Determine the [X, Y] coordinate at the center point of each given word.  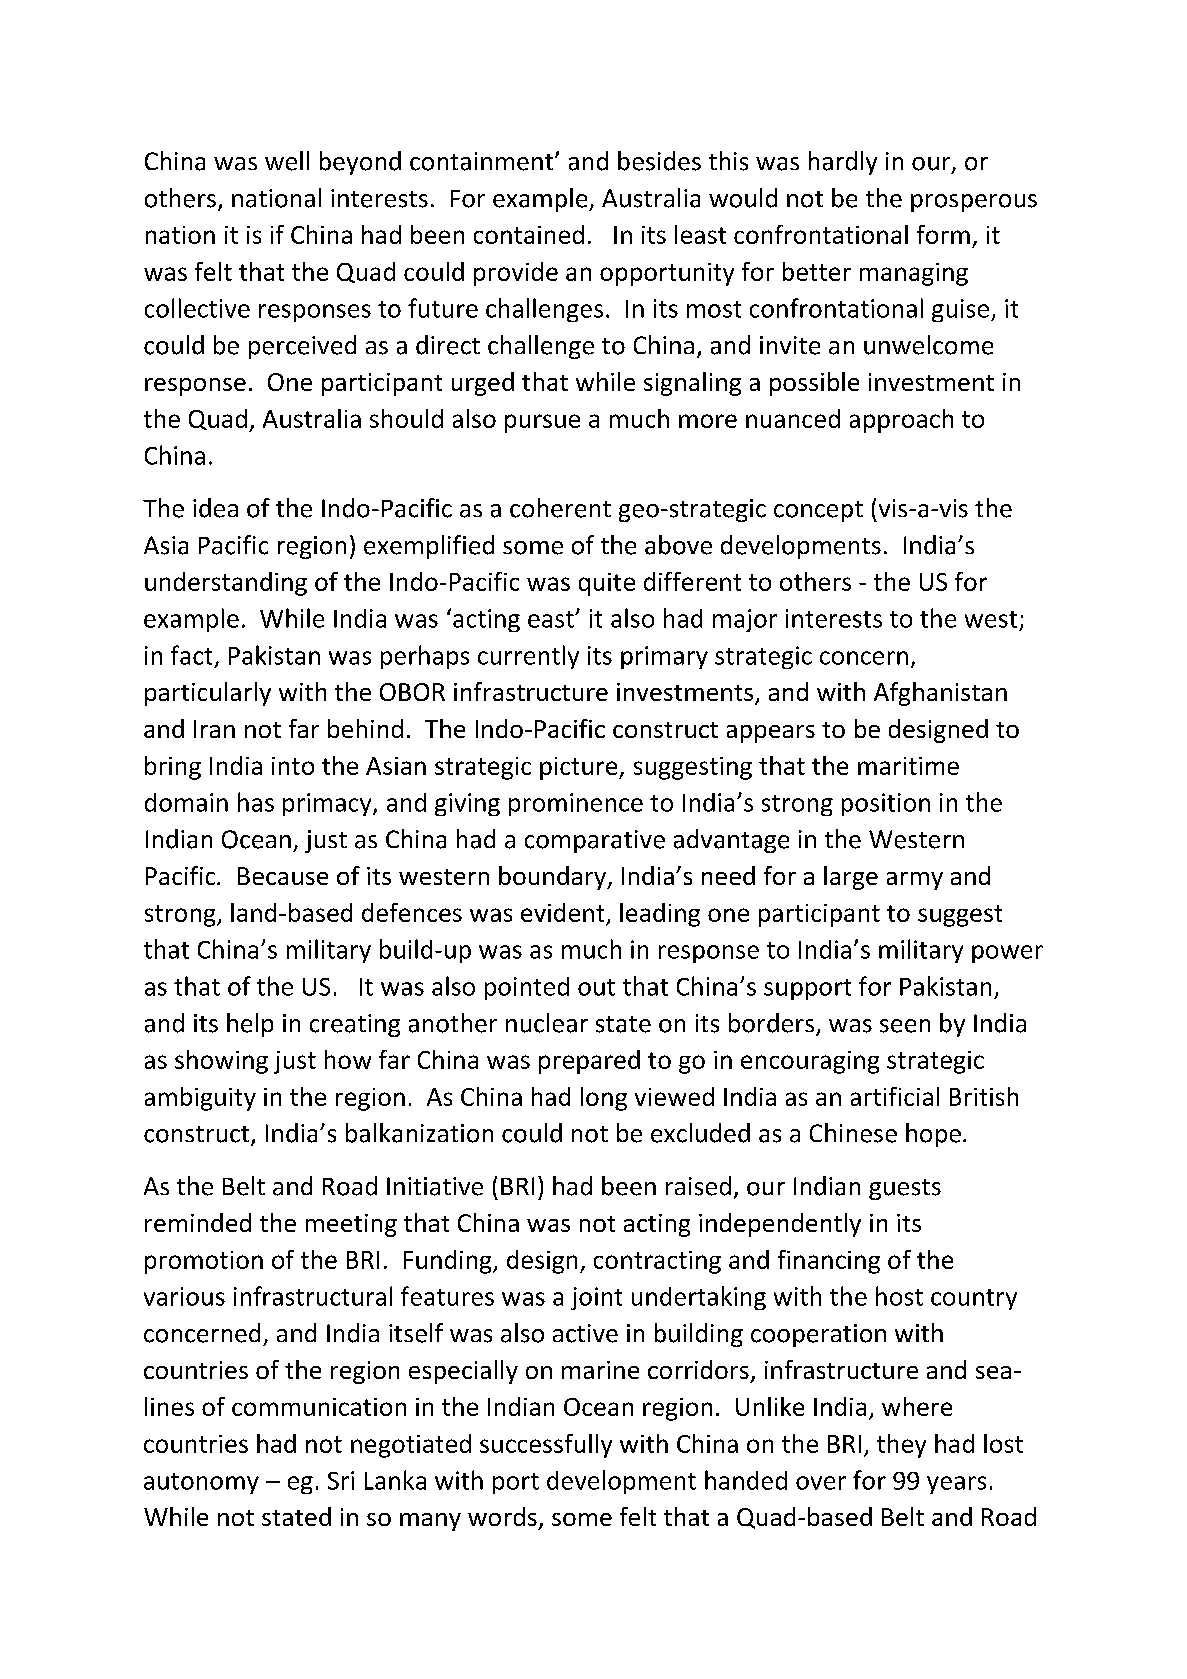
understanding [226, 584]
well [287, 161]
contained [529, 234]
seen [905, 1026]
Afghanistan [940, 694]
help [250, 1025]
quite [607, 584]
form [943, 234]
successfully [546, 1446]
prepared [589, 1062]
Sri [341, 1480]
